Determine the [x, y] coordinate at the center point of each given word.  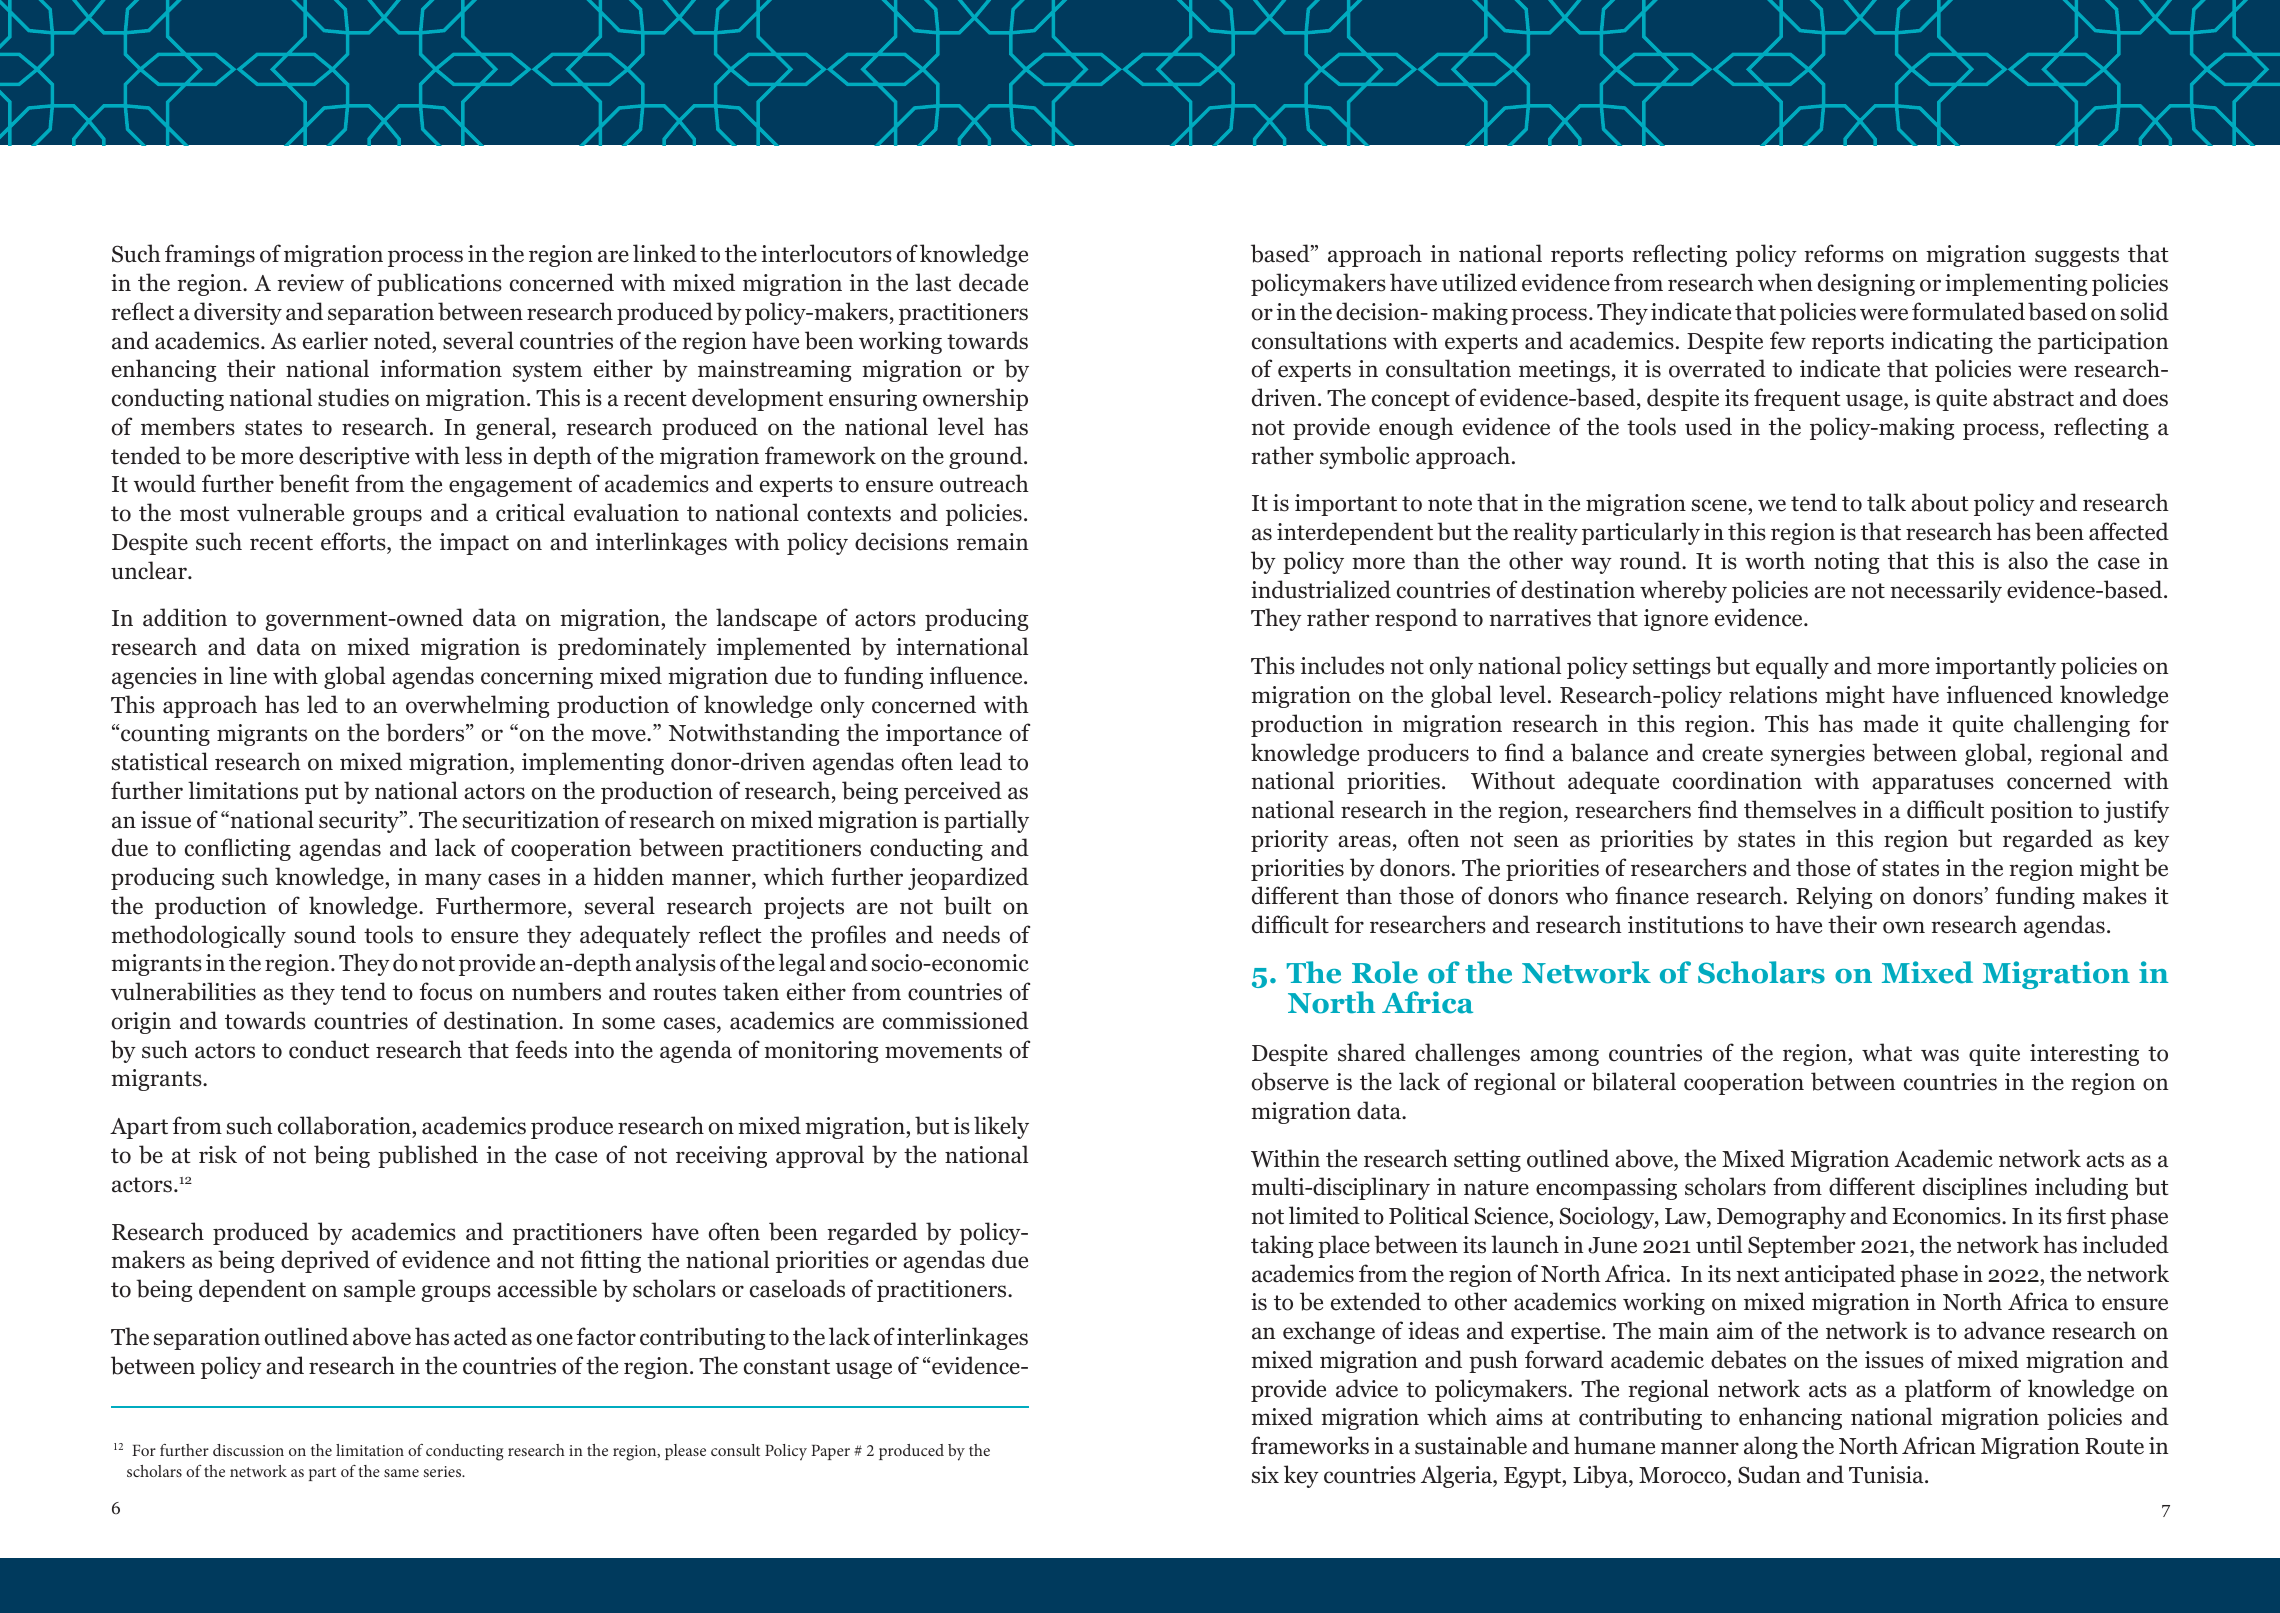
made [1890, 723]
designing [1866, 284]
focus [445, 991]
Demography [1781, 1217]
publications [439, 284]
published [428, 1156]
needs [971, 934]
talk [1886, 502]
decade [993, 282]
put [322, 794]
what [1887, 1052]
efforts [354, 541]
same [401, 1473]
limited [1324, 1215]
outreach [984, 483]
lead [981, 761]
